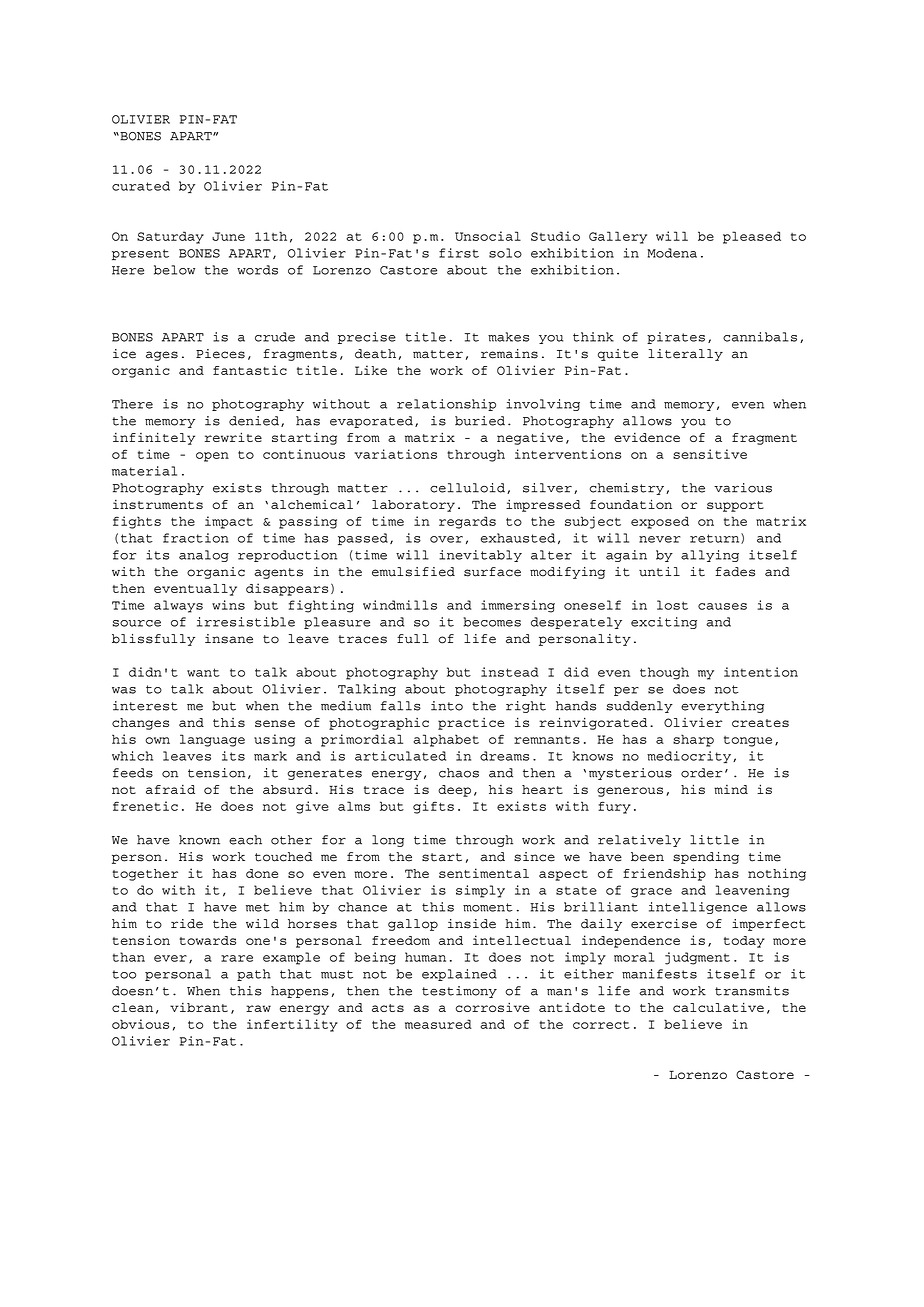  What do you see at coordinates (752, 237) in the image?
I see `pleased` at bounding box center [752, 237].
